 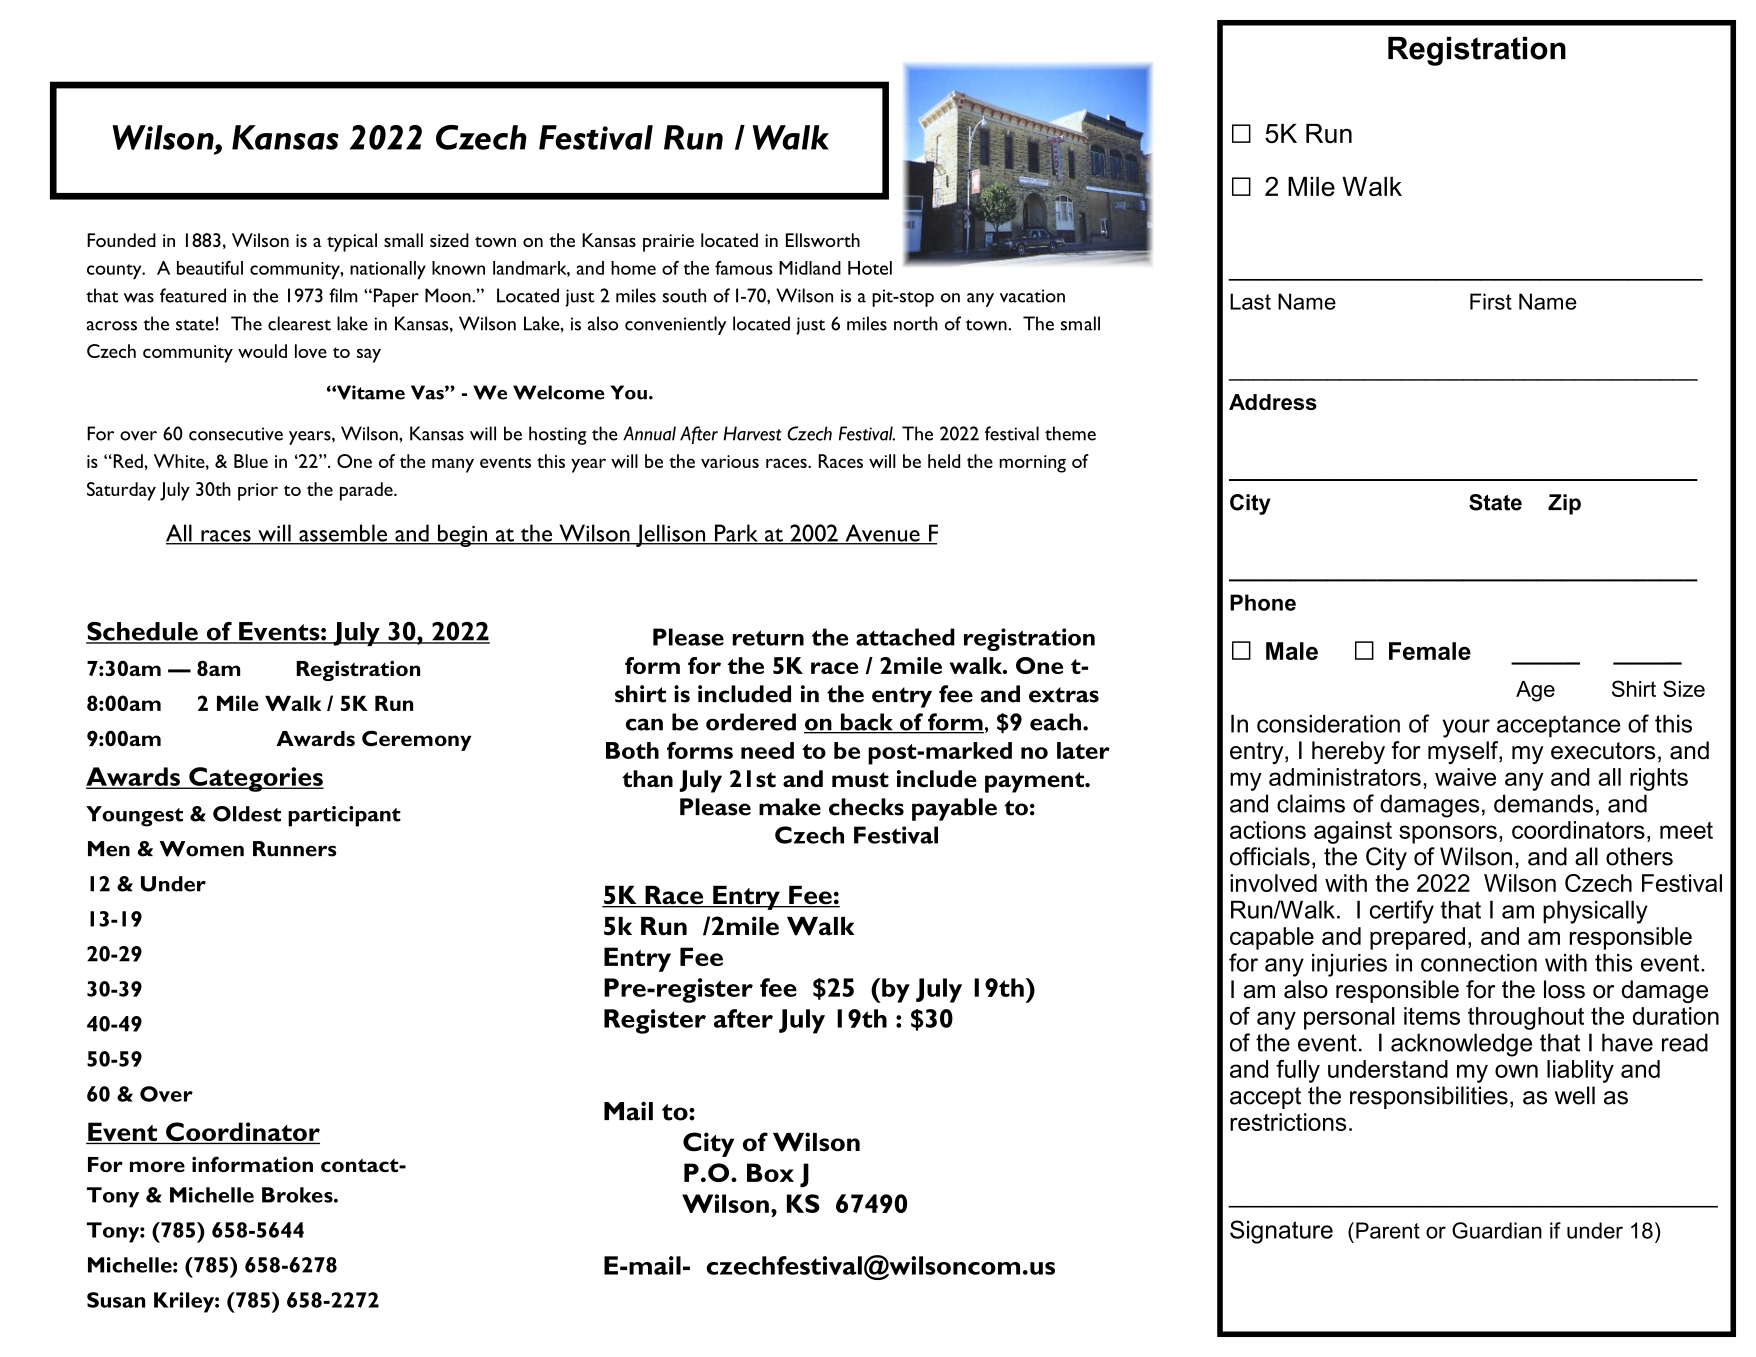 I want to click on Hotel, so click(x=870, y=268).
